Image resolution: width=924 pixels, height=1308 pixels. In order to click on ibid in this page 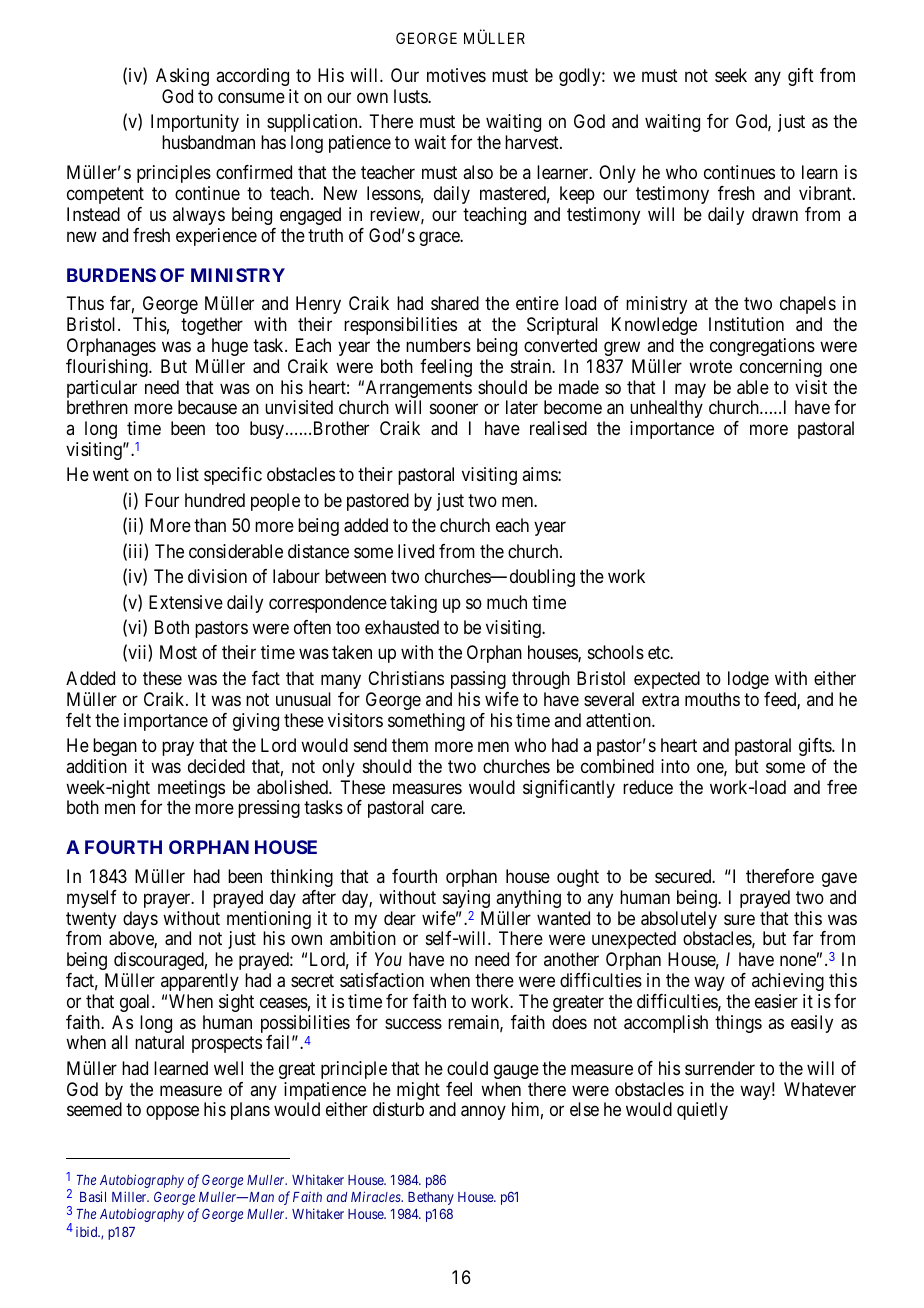, I will do `click(88, 1232)`.
